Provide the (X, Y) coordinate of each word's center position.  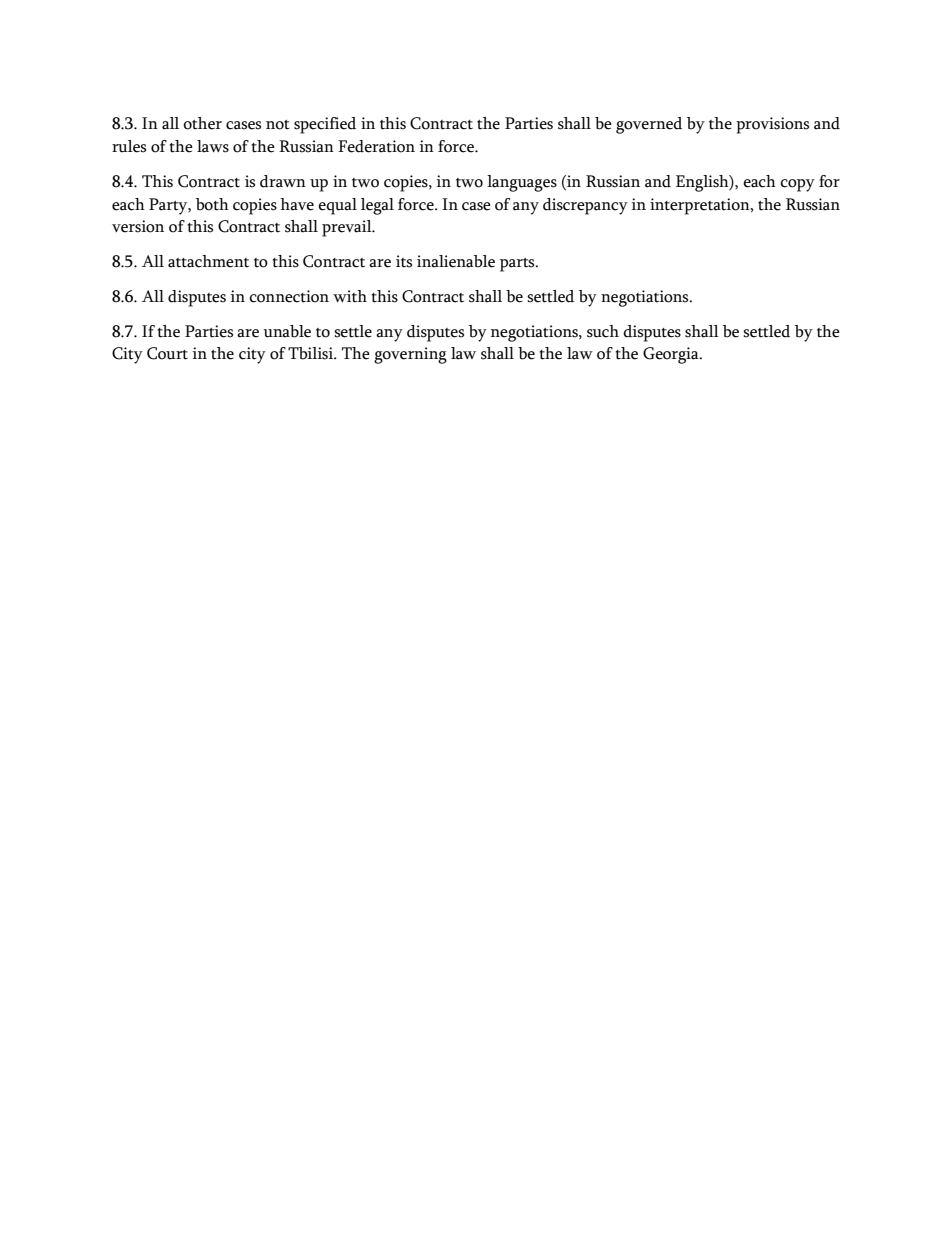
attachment (208, 261)
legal (377, 206)
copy (797, 185)
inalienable (456, 261)
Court (167, 353)
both (212, 204)
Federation (376, 146)
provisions (772, 125)
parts (518, 265)
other (202, 123)
